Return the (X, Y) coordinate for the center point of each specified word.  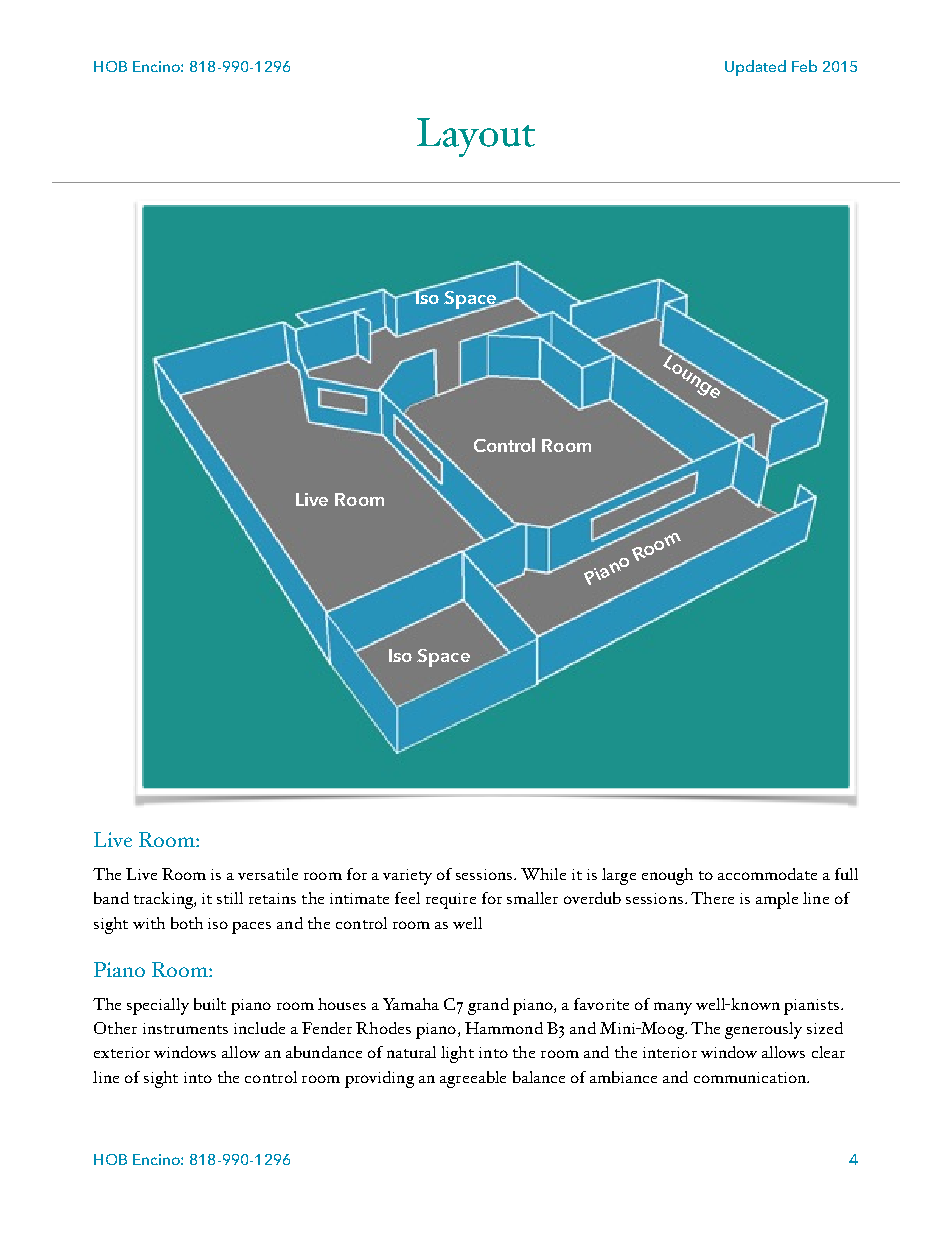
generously (763, 1030)
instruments (185, 1028)
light (457, 1054)
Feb (804, 66)
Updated (755, 68)
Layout (476, 137)
